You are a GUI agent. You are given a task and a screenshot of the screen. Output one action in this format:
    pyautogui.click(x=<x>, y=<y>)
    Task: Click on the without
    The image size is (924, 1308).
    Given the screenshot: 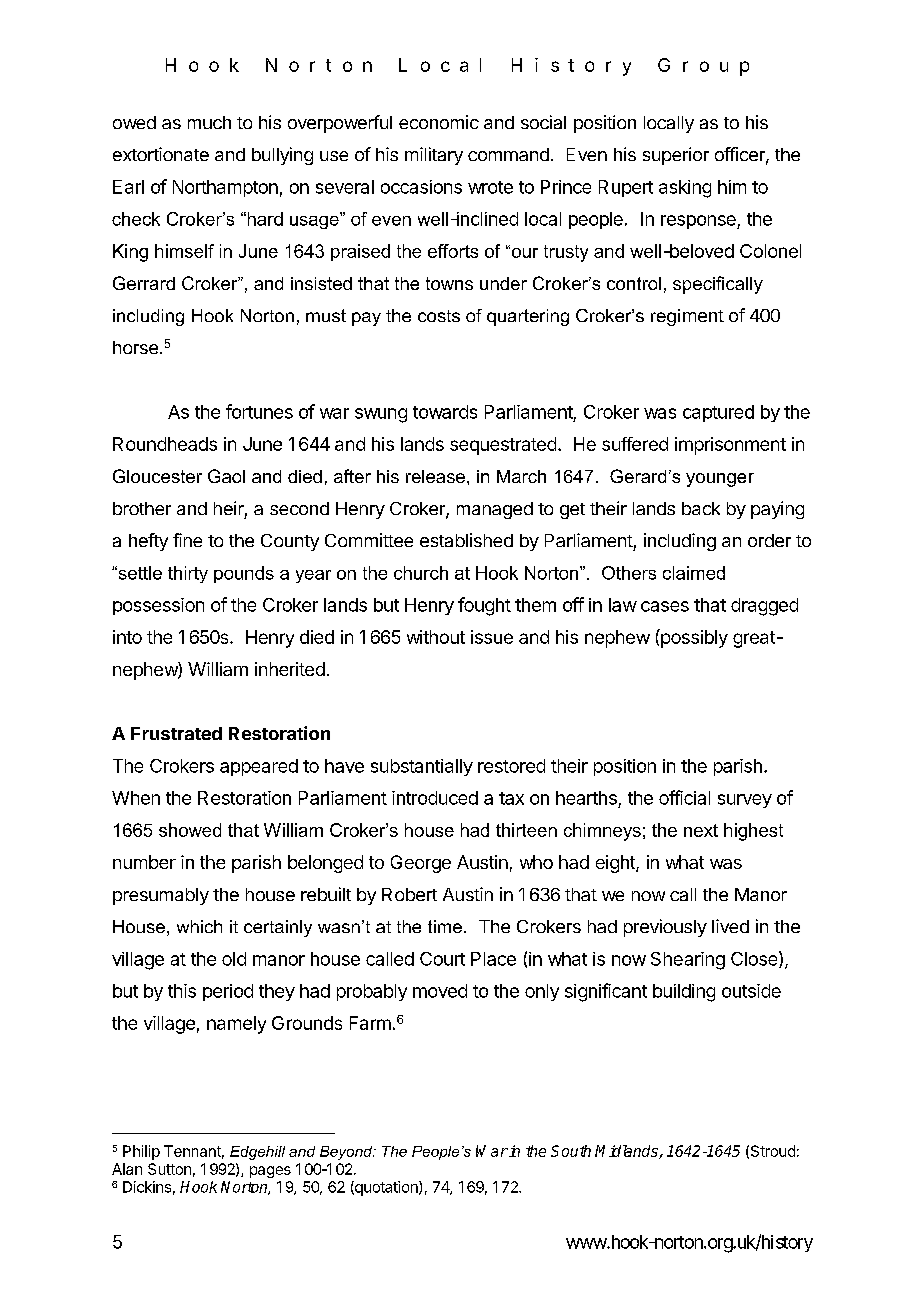 What is the action you would take?
    pyautogui.click(x=436, y=637)
